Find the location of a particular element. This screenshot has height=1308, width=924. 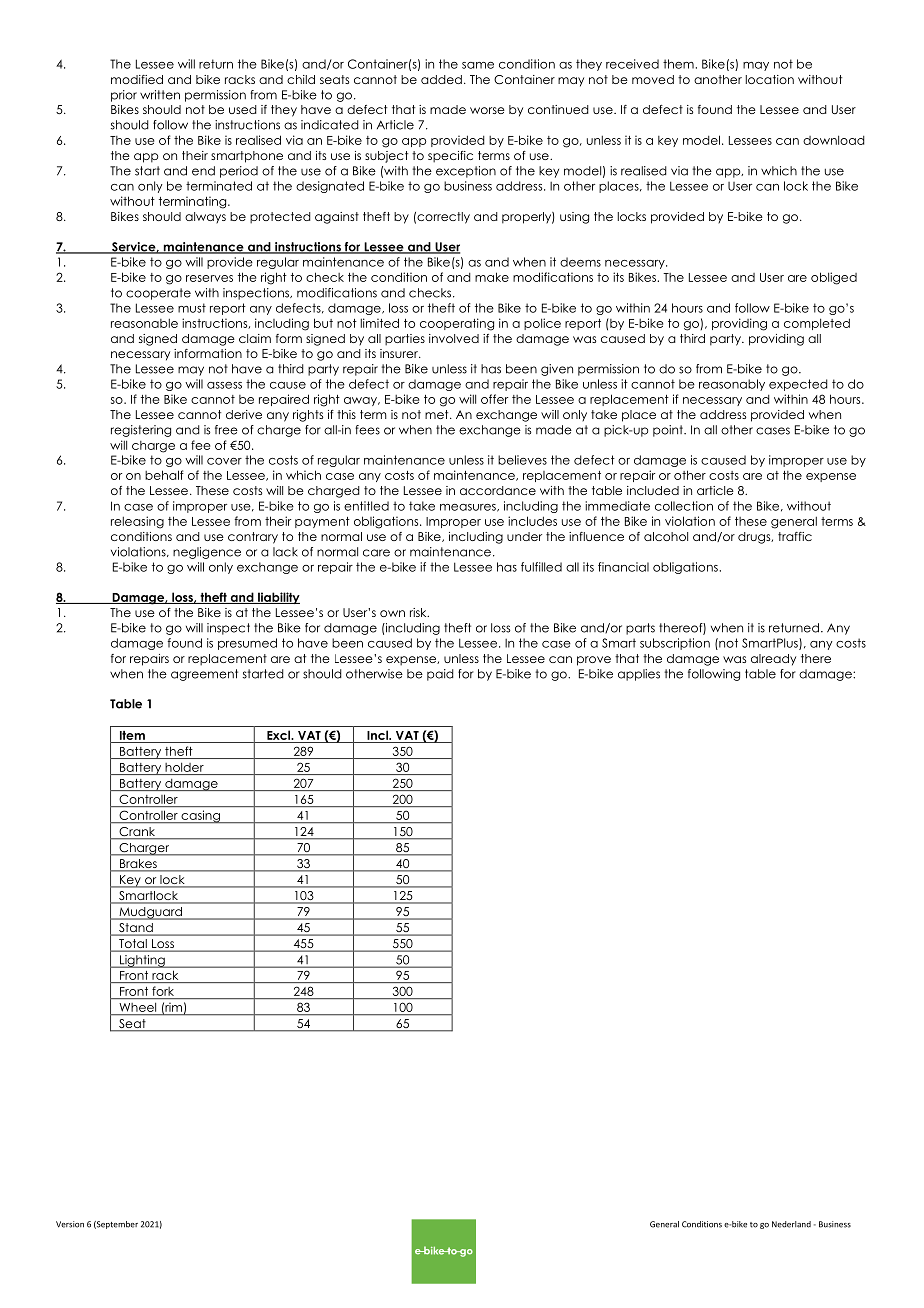

location is located at coordinates (770, 79).
